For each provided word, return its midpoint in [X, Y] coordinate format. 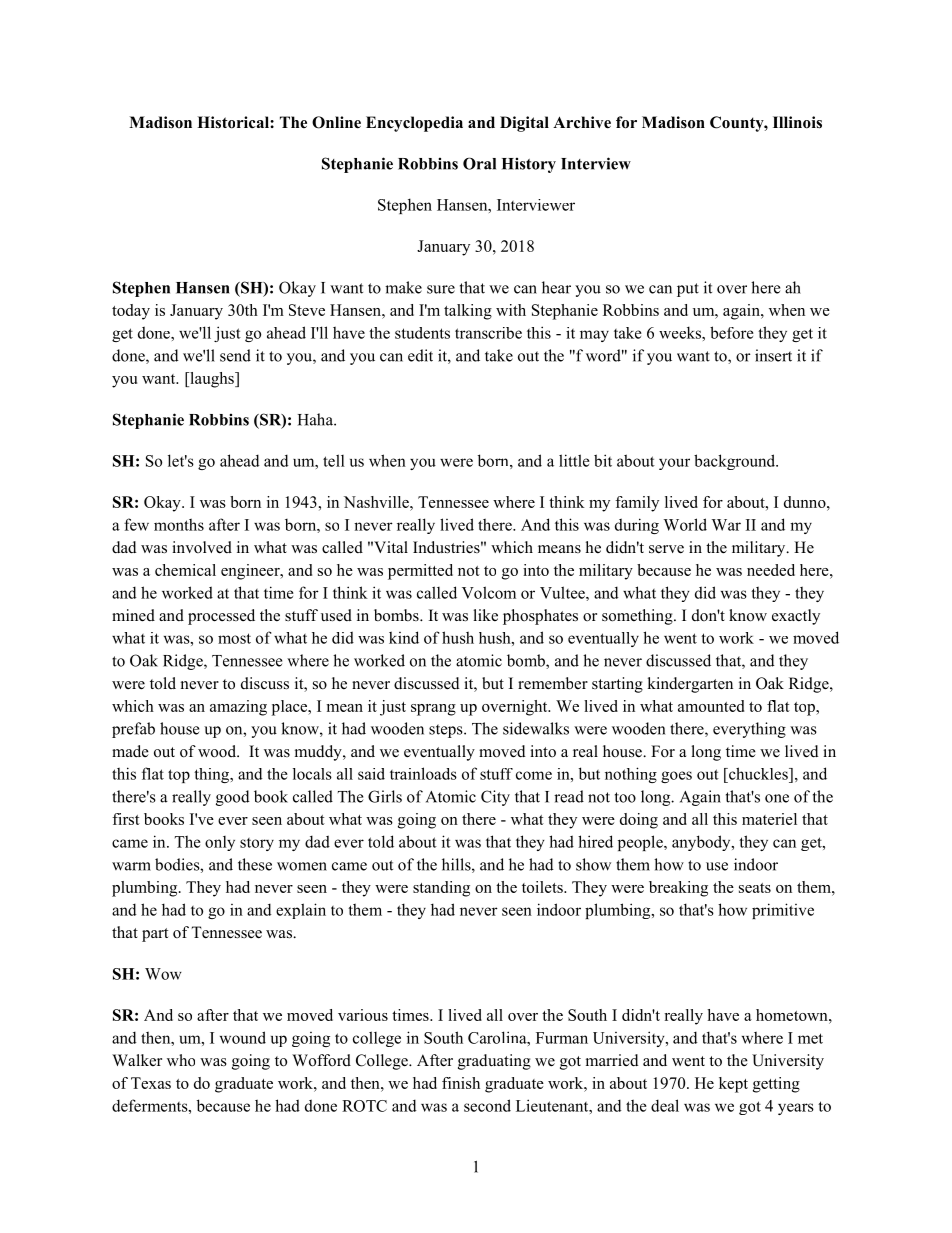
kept [733, 1085]
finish [461, 1083]
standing [441, 889]
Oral [479, 163]
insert [773, 355]
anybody [702, 843]
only [220, 843]
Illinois [797, 122]
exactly [796, 617]
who [181, 1060]
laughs [212, 380]
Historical [234, 122]
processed [221, 617]
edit [420, 355]
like [485, 615]
